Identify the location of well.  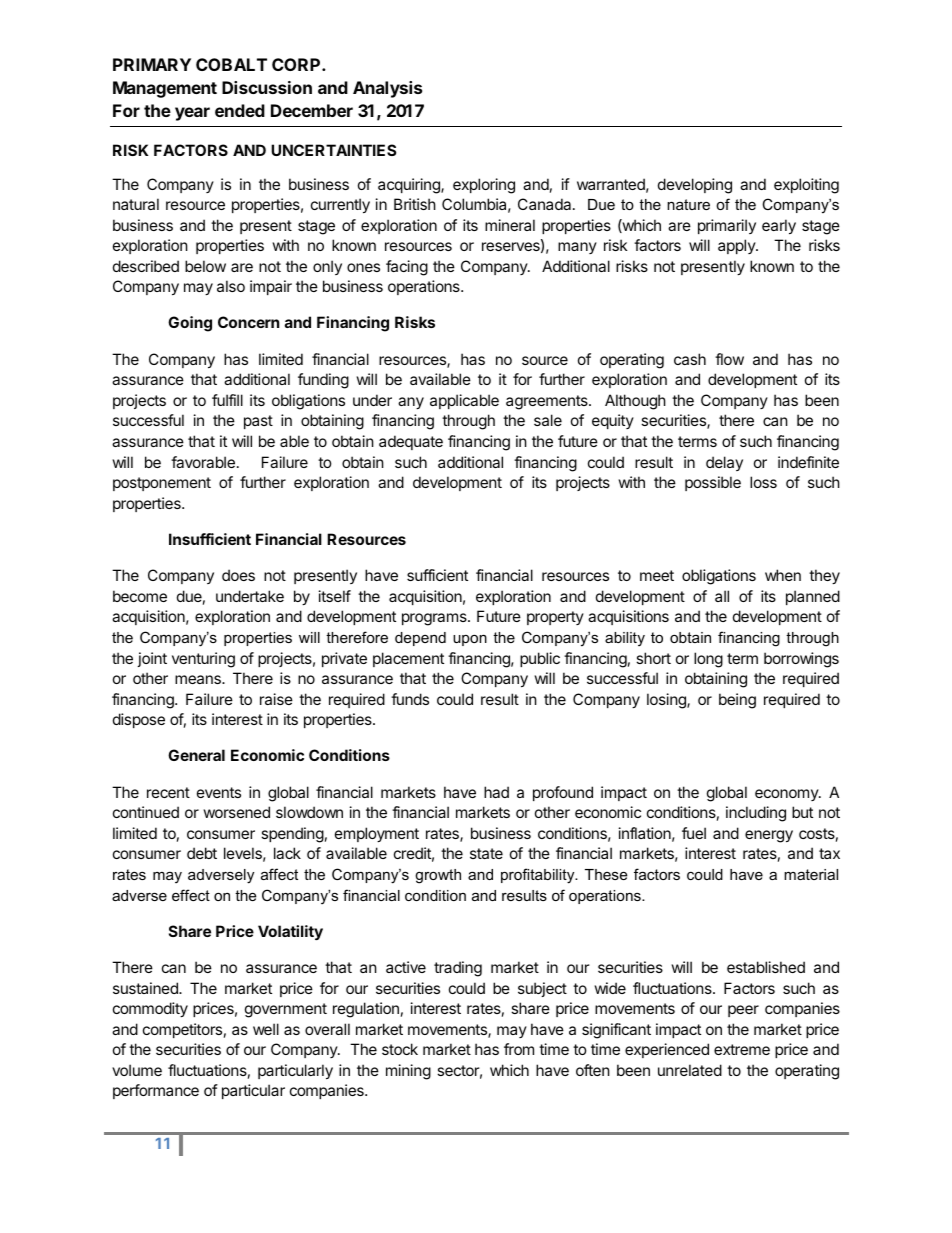
(266, 1029).
